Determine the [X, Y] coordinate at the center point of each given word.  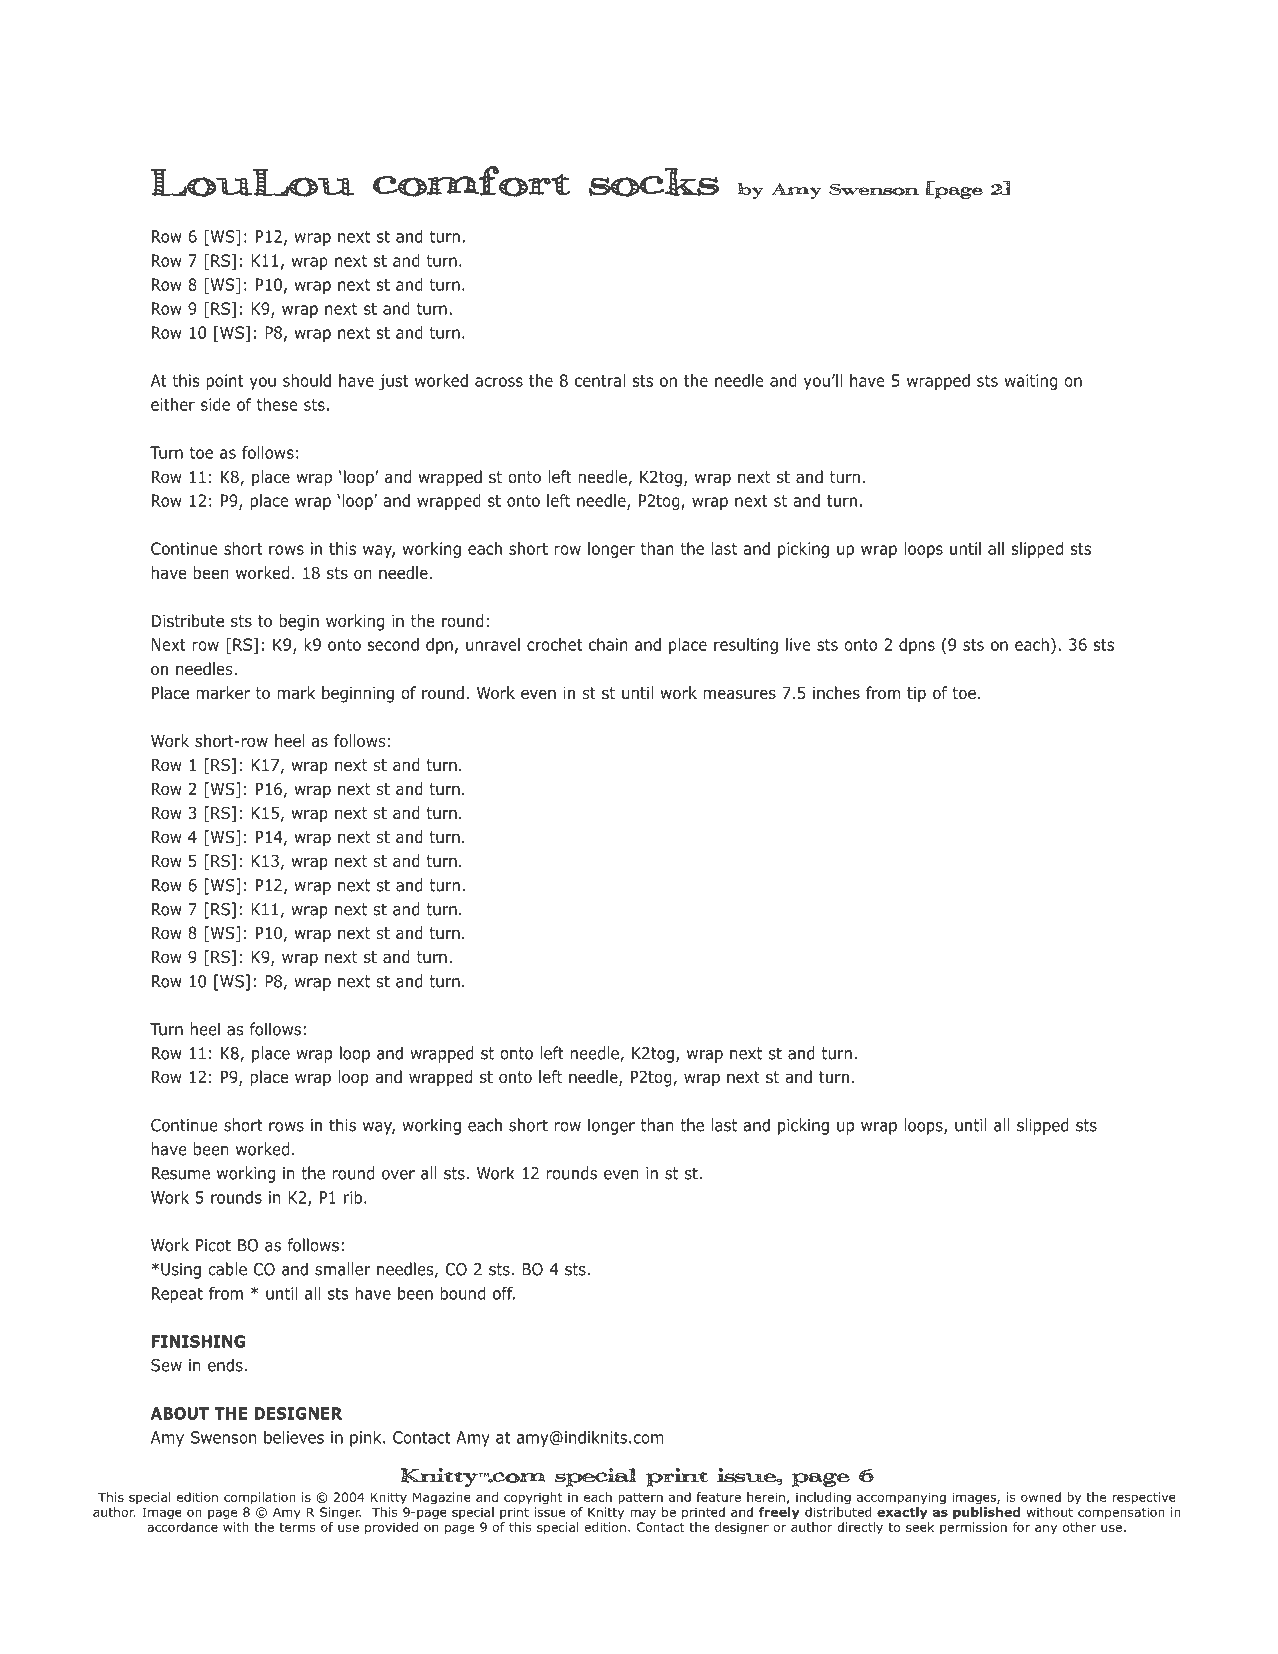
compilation [260, 1498]
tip [916, 695]
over [398, 1175]
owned [1041, 1497]
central [600, 380]
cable [227, 1269]
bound [463, 1293]
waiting [1031, 382]
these [277, 404]
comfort [471, 181]
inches [836, 692]
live [798, 644]
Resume [181, 1173]
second [393, 644]
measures [740, 694]
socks [654, 182]
